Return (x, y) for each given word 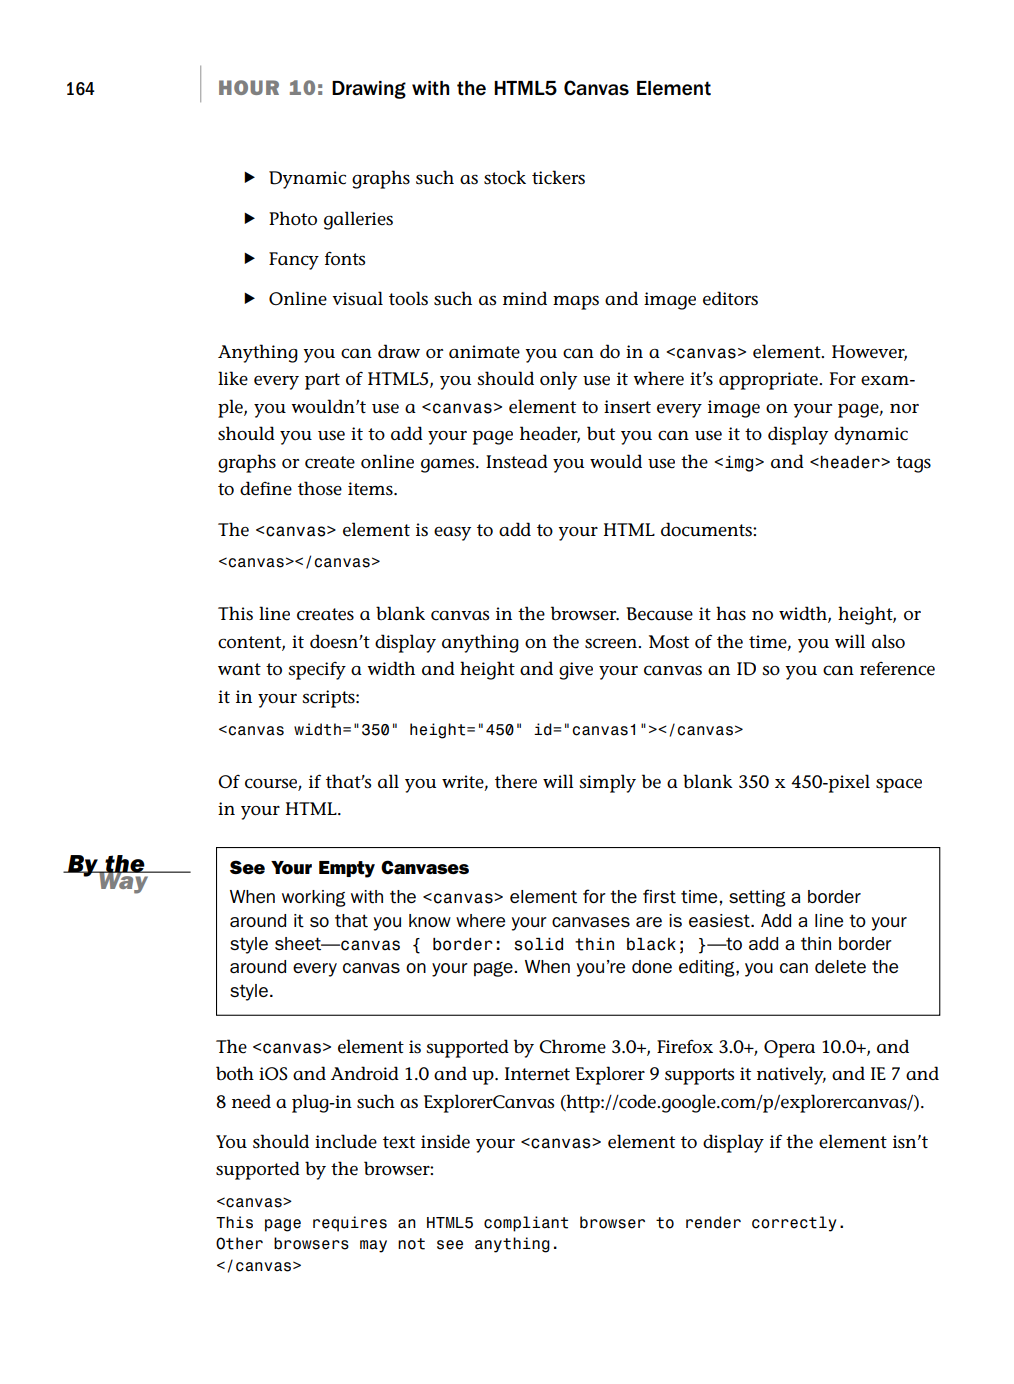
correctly (794, 1224)
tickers (558, 177)
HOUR (249, 87)
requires (350, 1224)
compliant (526, 1224)
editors (730, 298)
